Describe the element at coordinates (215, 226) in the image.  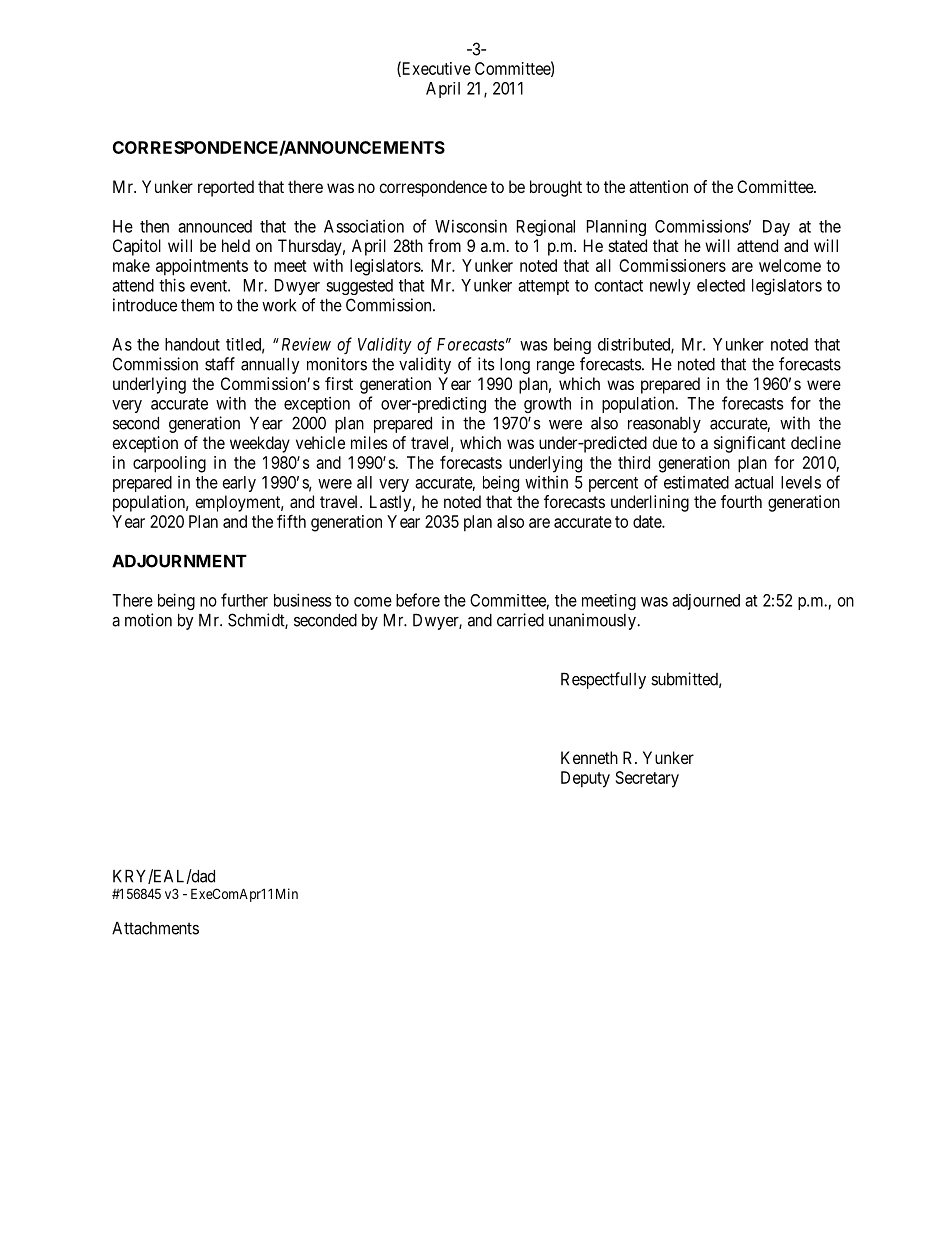
I see `announced` at that location.
